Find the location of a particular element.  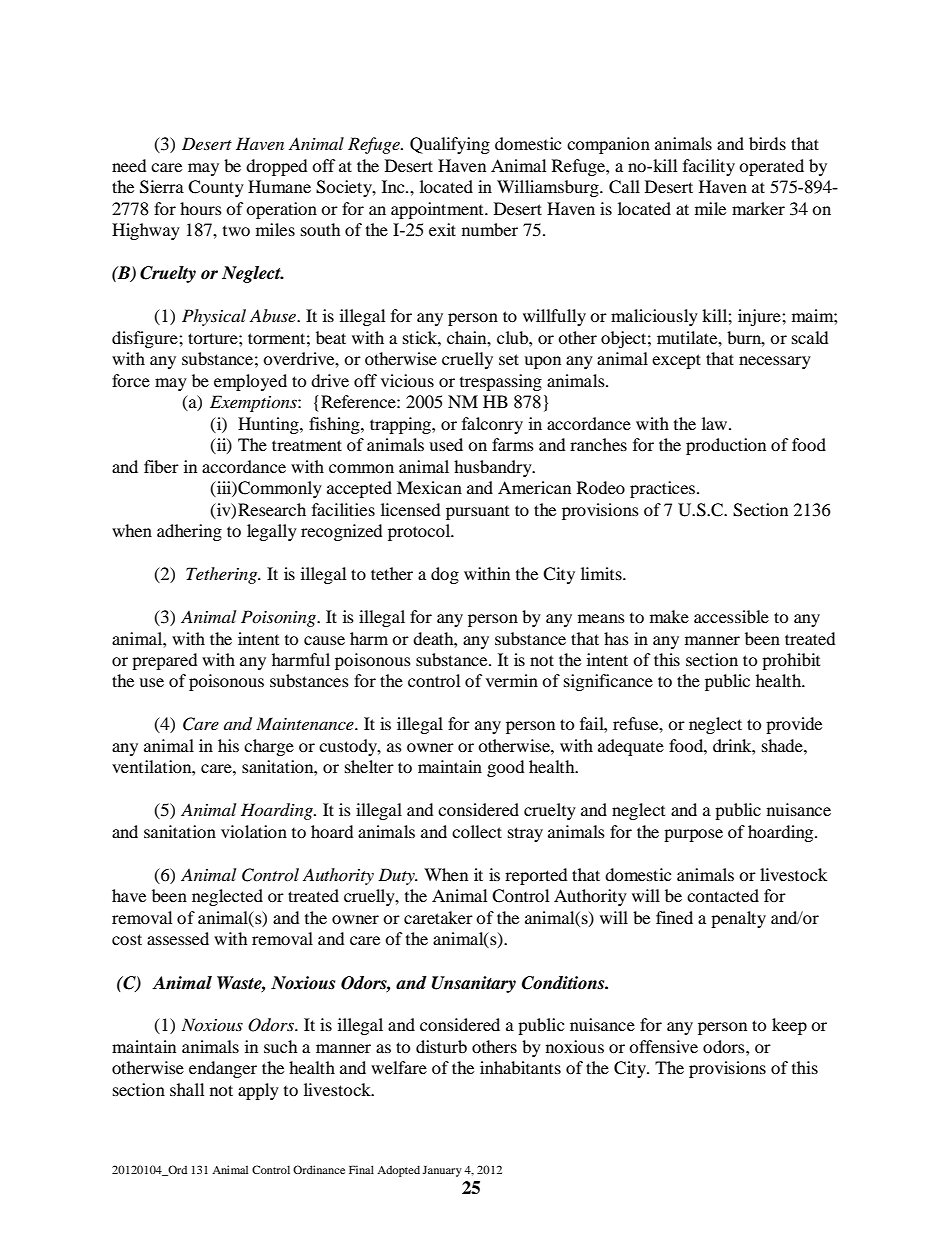

County is located at coordinates (216, 188).
